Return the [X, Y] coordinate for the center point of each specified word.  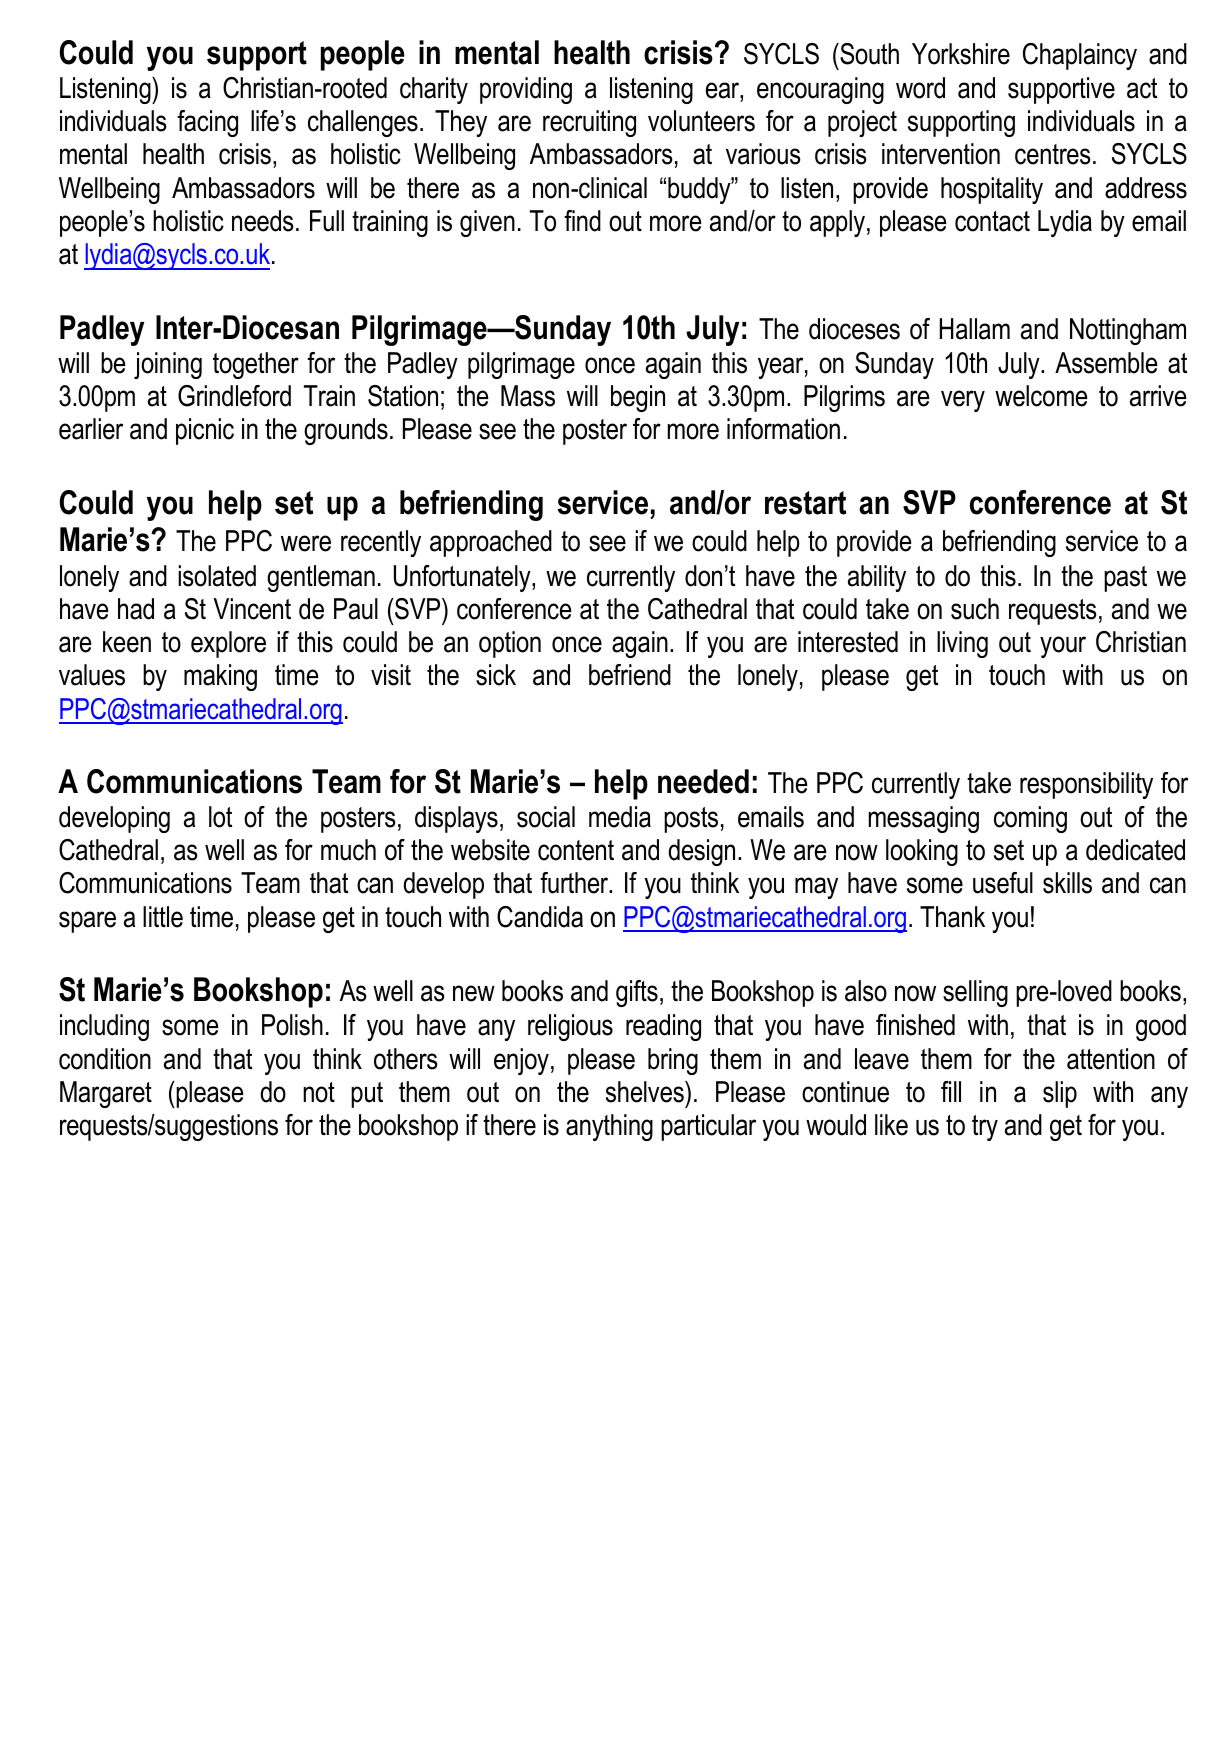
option [510, 644]
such [975, 609]
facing [207, 123]
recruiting [589, 123]
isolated [217, 576]
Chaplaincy [1080, 56]
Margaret [106, 1094]
